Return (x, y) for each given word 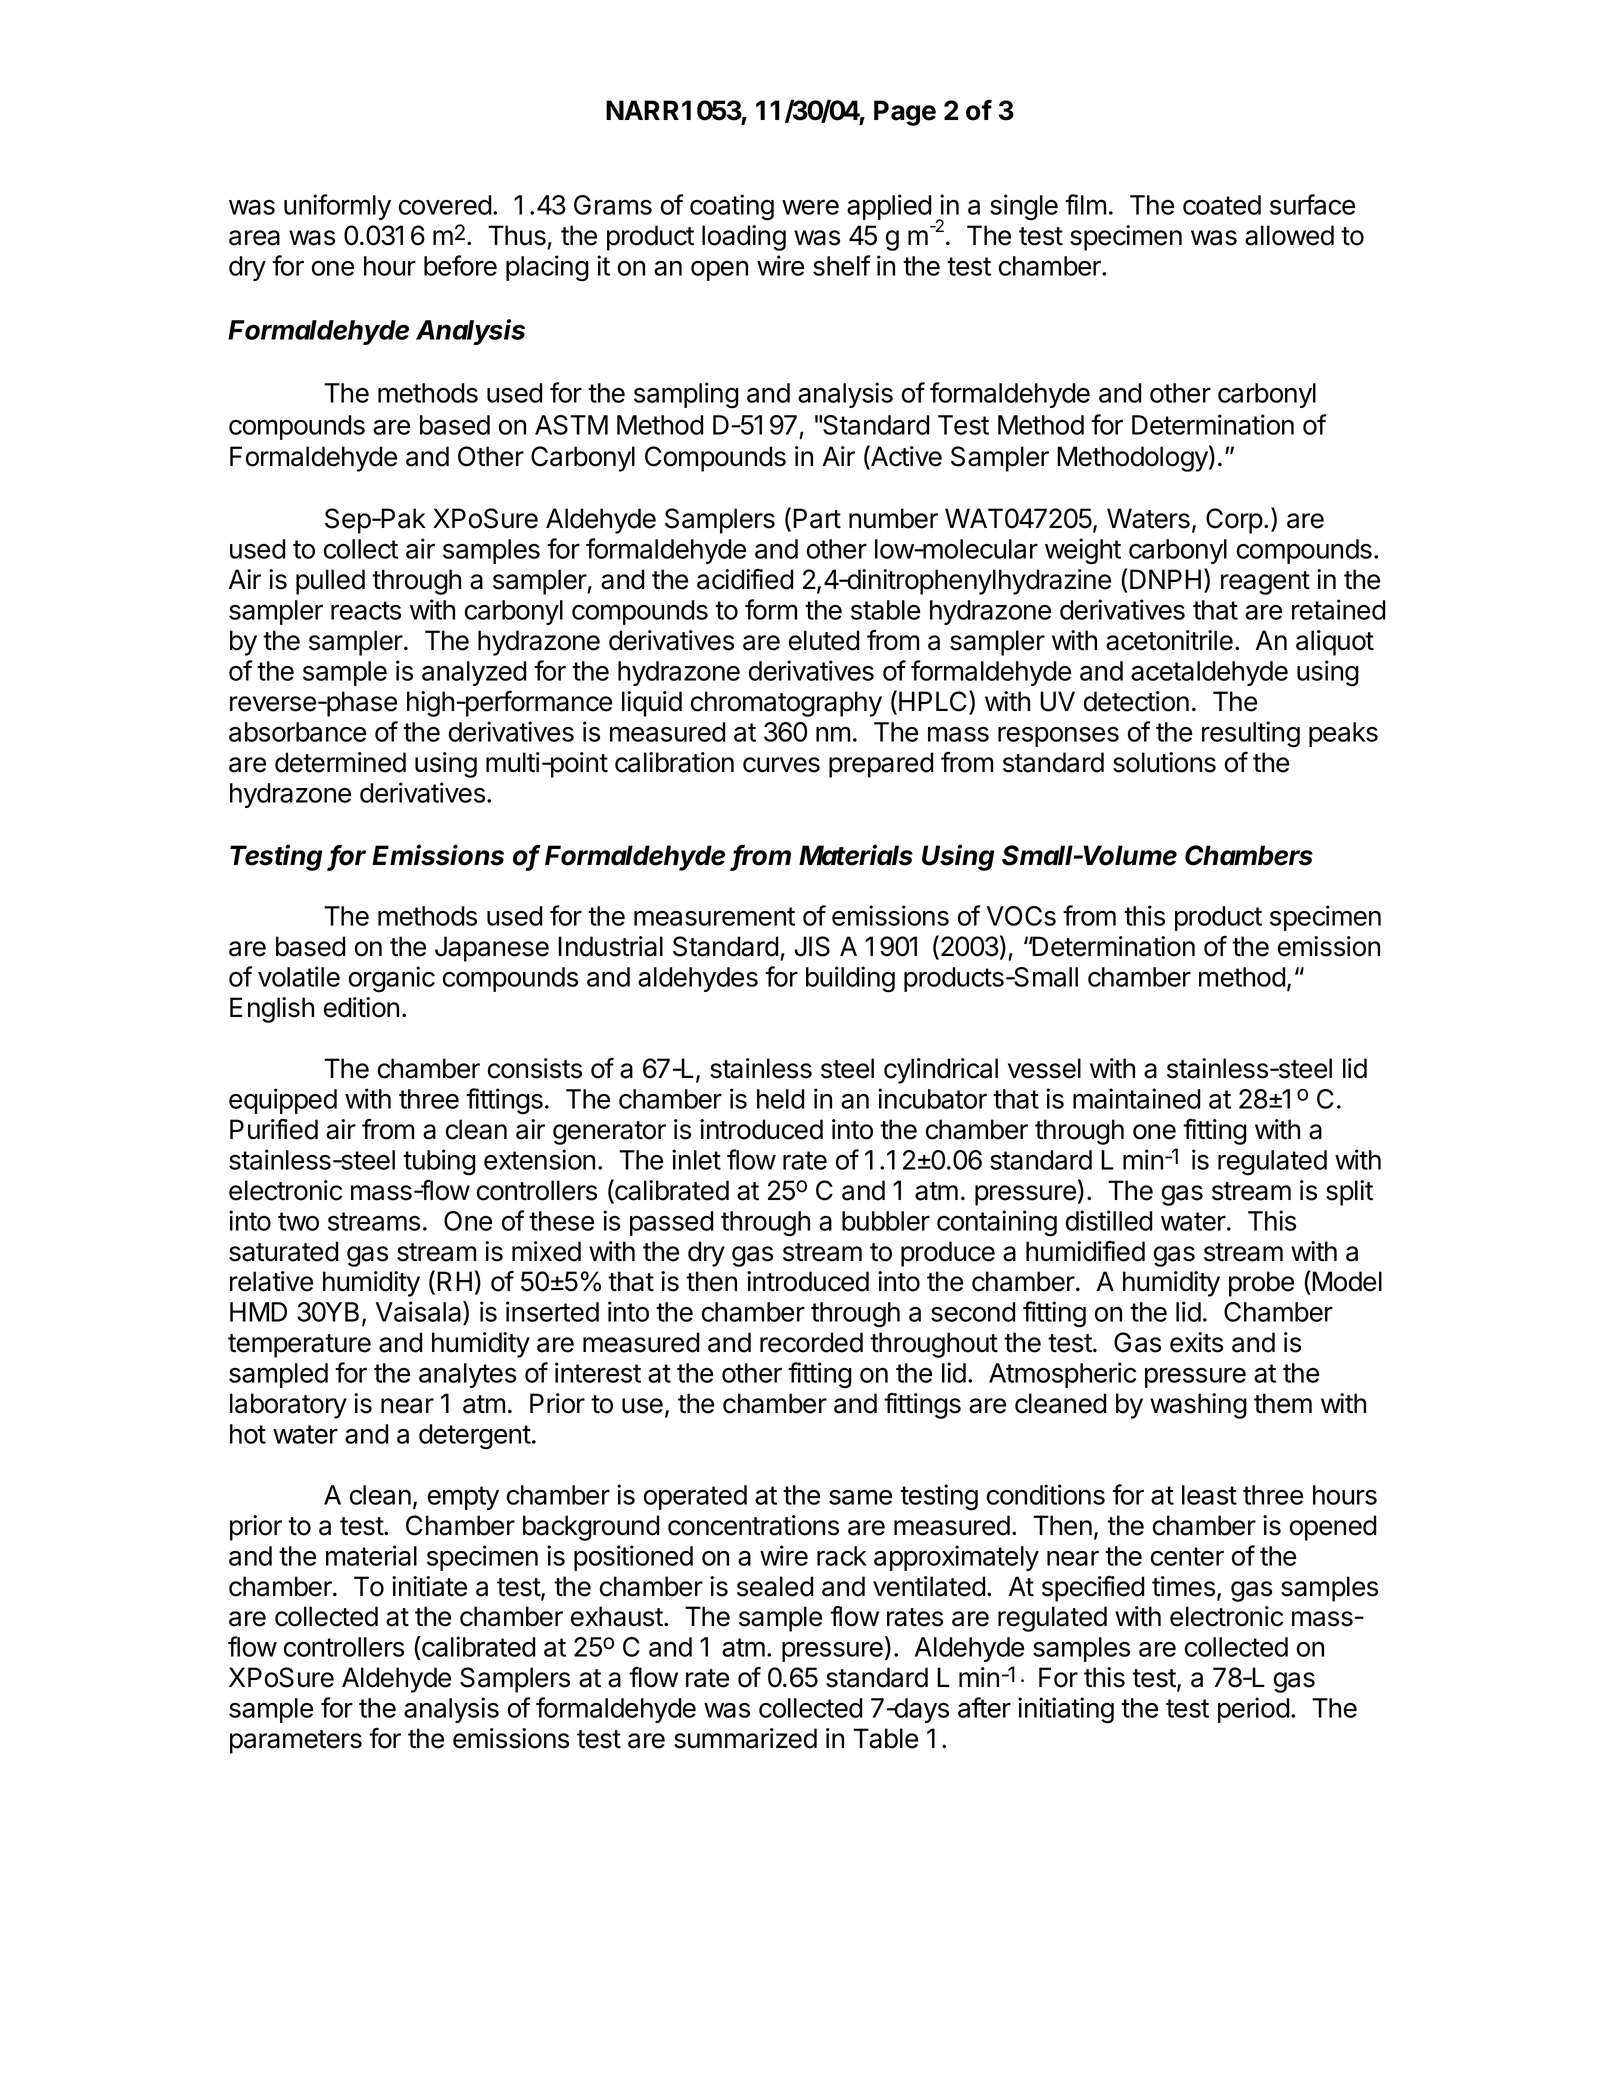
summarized (745, 1738)
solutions (1164, 762)
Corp (1234, 521)
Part (817, 518)
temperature (299, 1346)
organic (392, 979)
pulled (330, 582)
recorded (811, 1342)
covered (445, 205)
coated (1222, 205)
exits (1196, 1342)
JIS (812, 946)
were (810, 207)
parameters (296, 1742)
